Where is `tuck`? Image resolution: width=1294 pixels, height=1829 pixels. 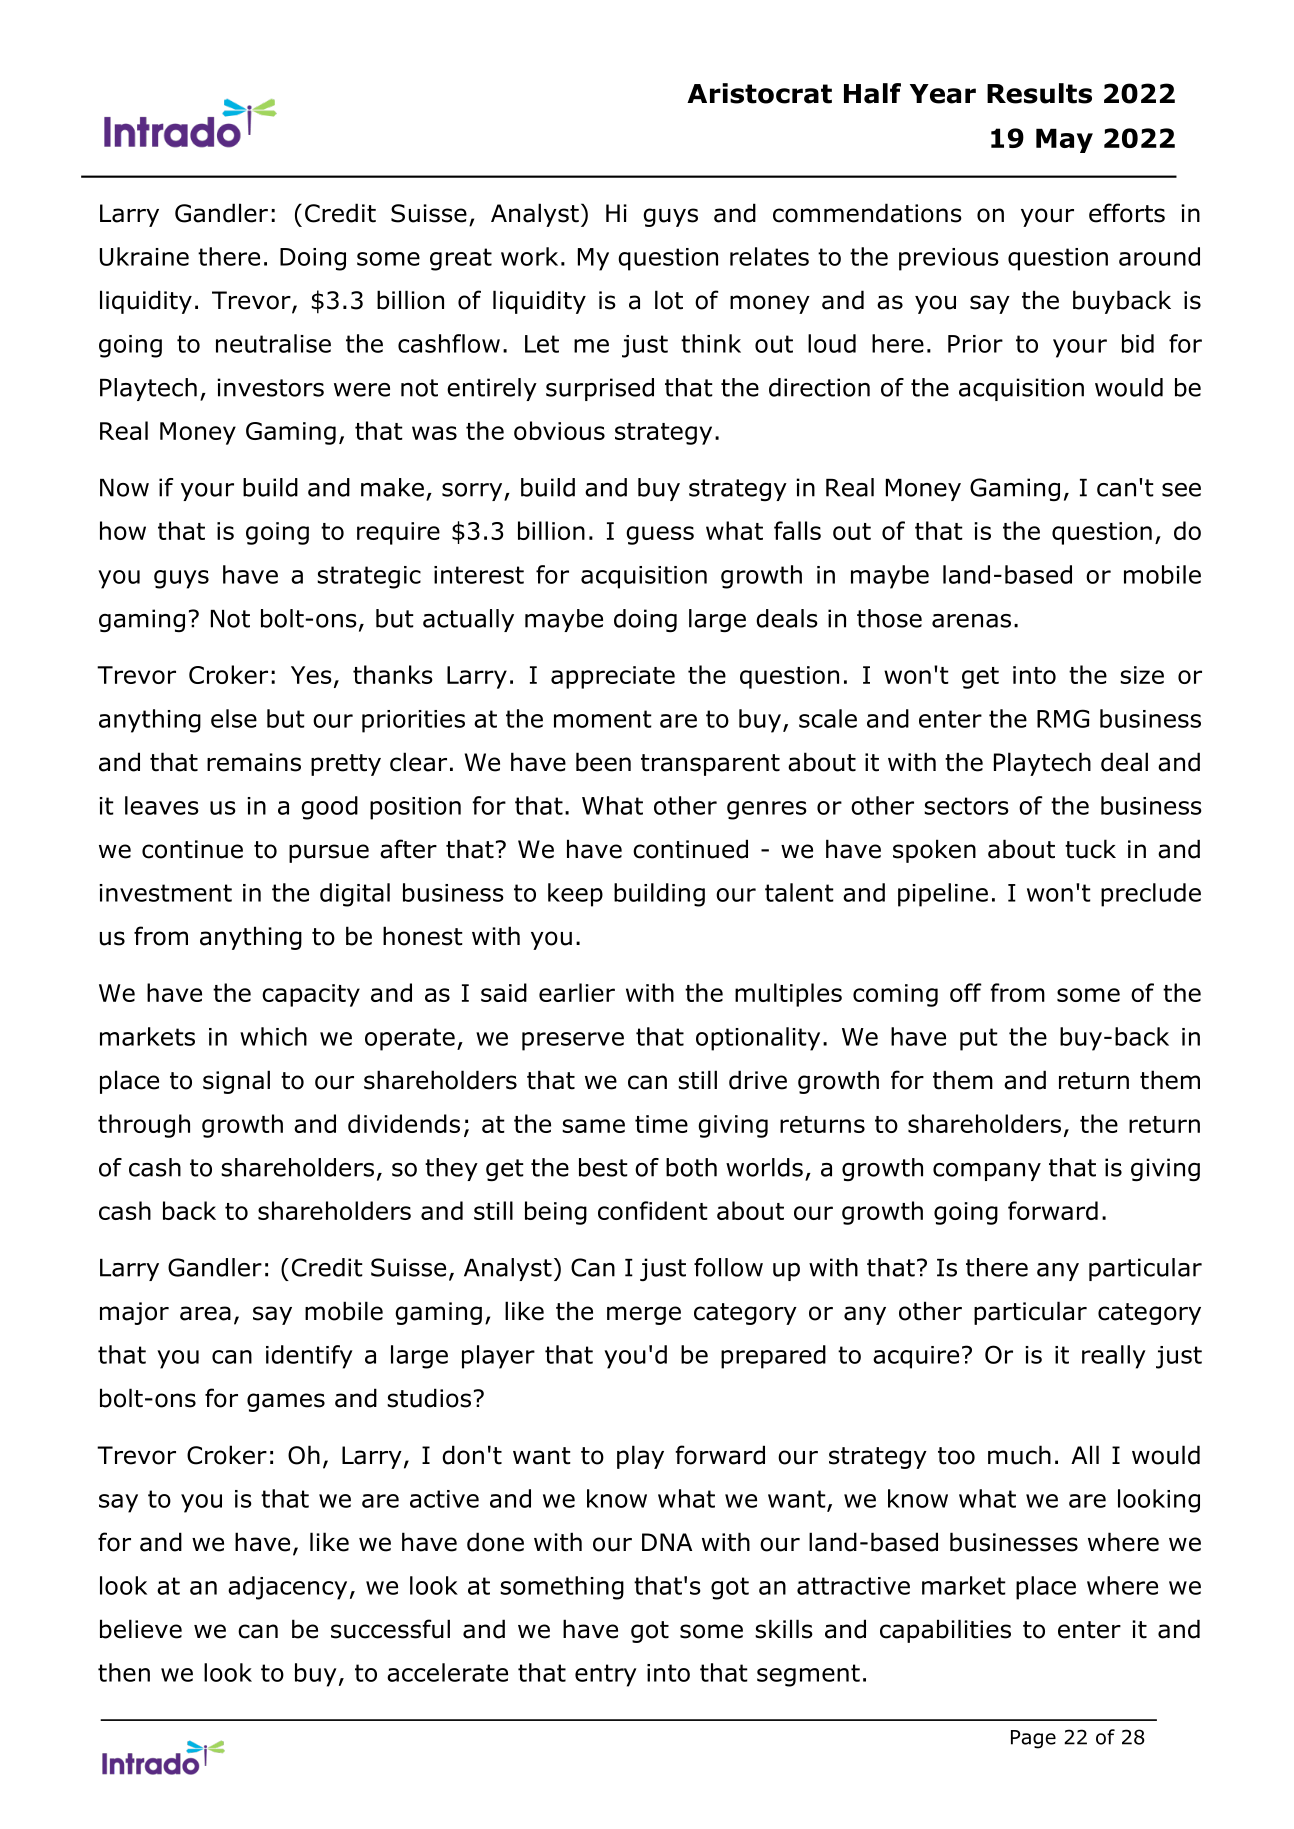 tuck is located at coordinates (1090, 849).
